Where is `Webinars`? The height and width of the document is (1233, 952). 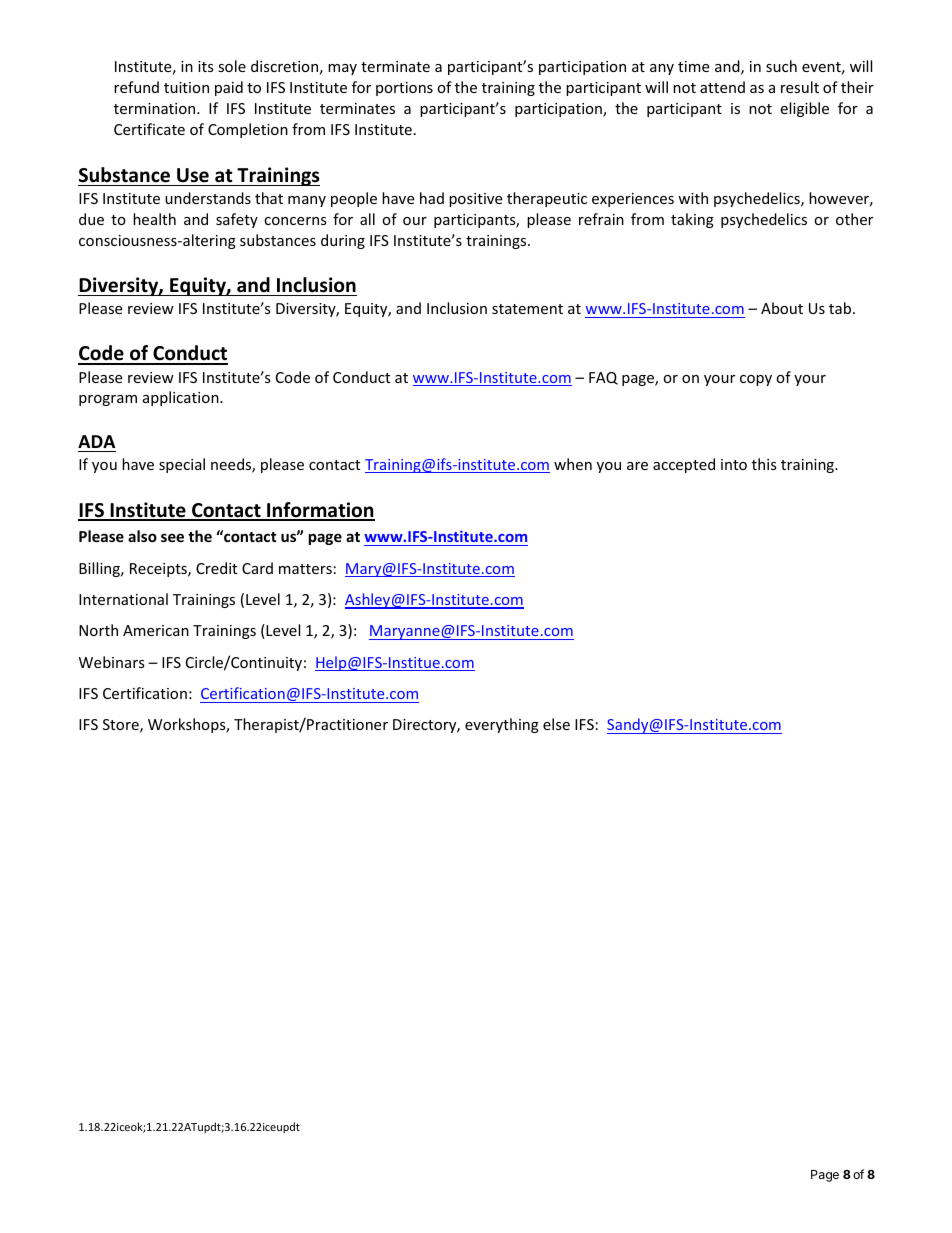
Webinars is located at coordinates (112, 662).
